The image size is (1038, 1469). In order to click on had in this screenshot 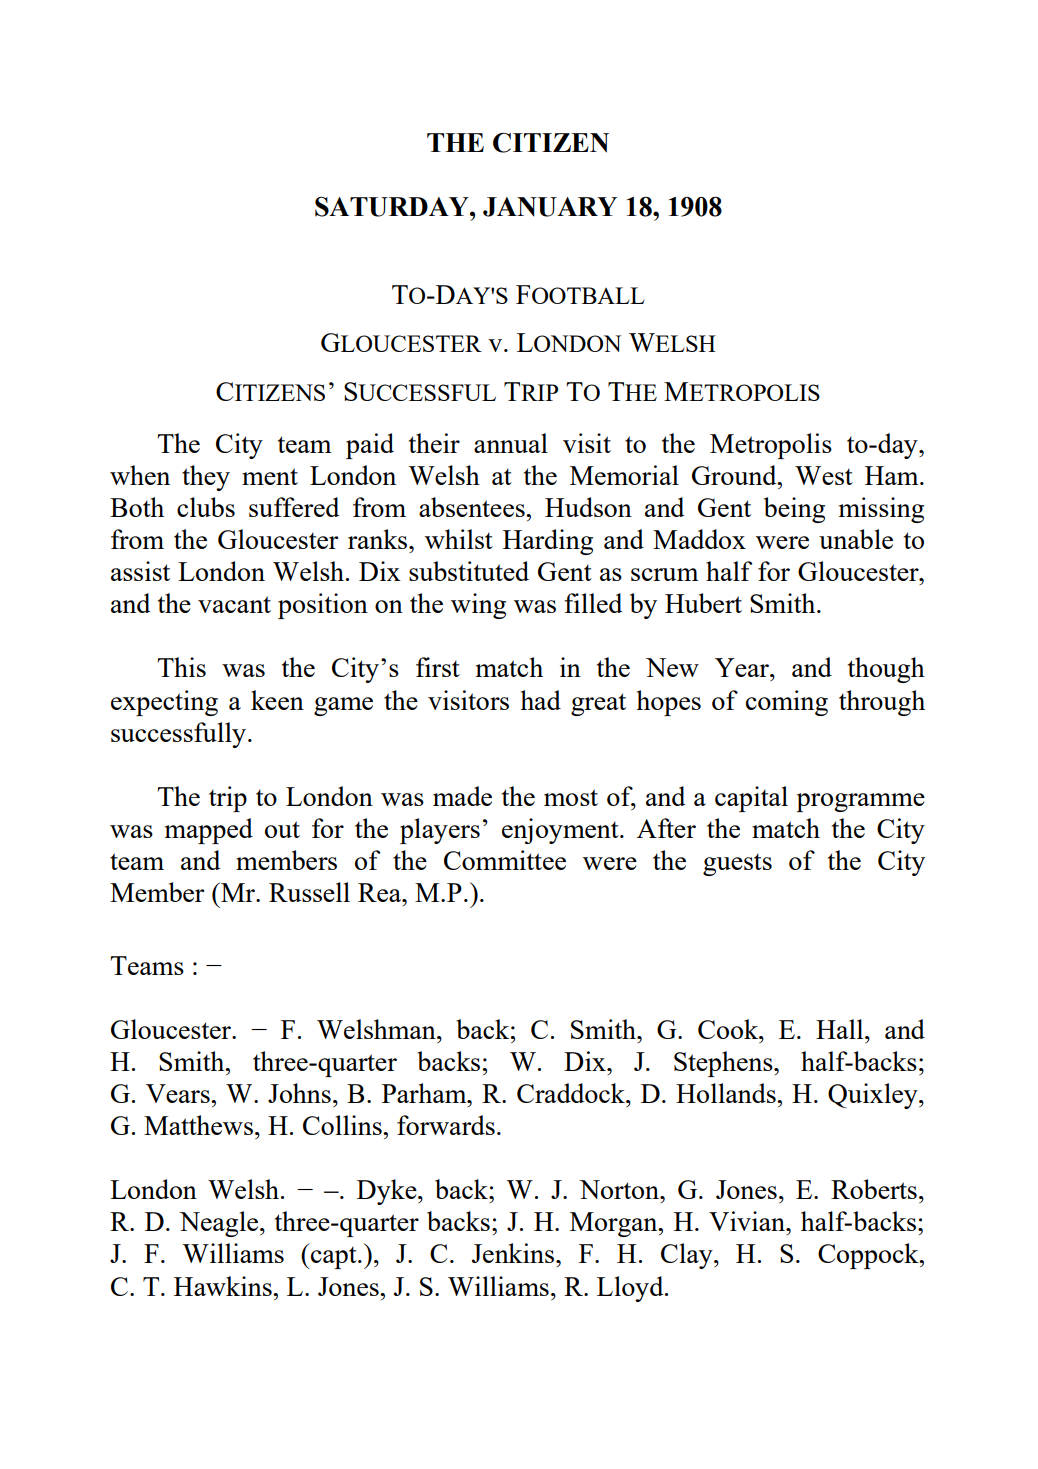, I will do `click(540, 700)`.
